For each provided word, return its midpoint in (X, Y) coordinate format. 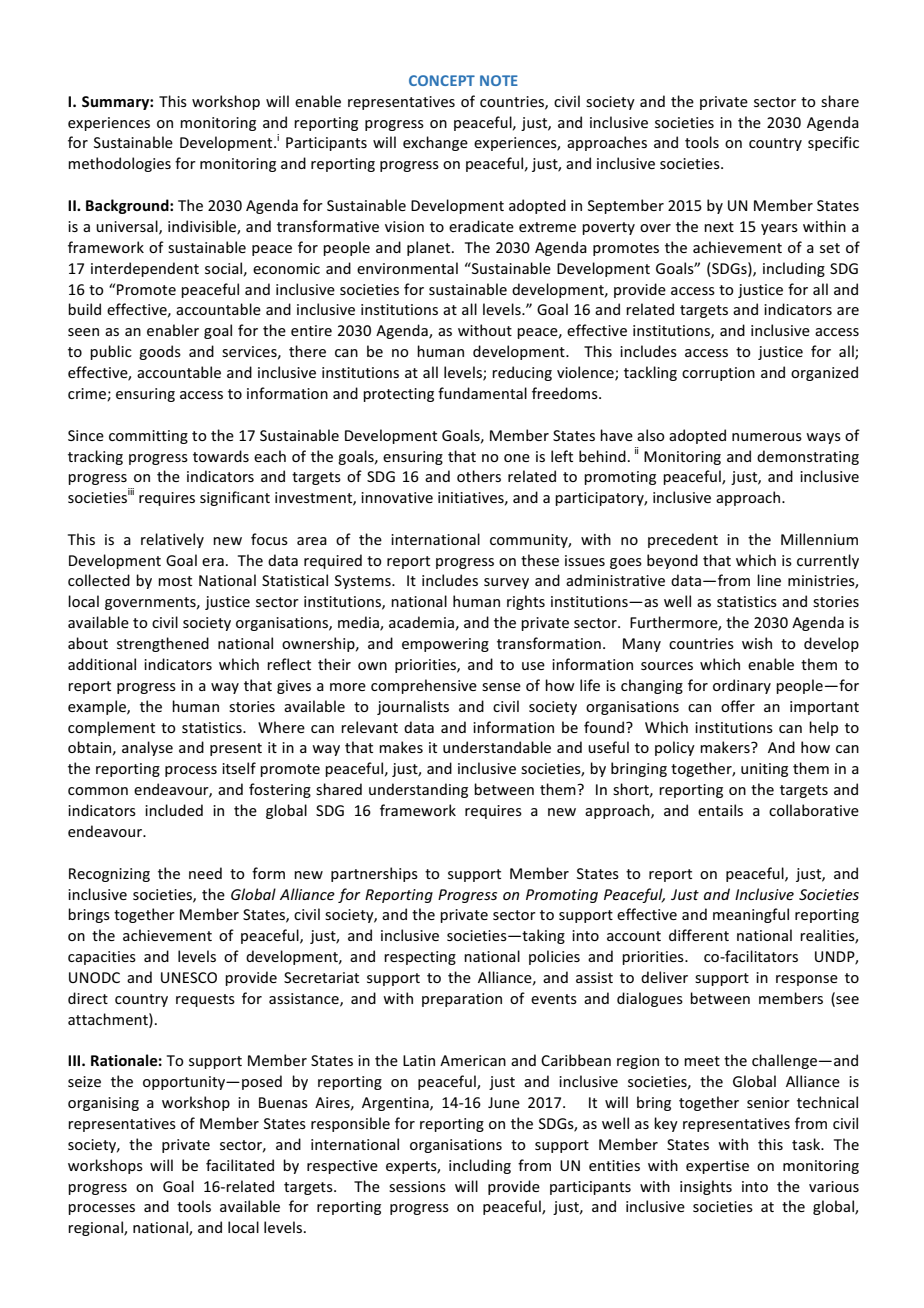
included (174, 810)
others (479, 476)
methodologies (119, 164)
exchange (435, 143)
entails (720, 810)
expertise (717, 1167)
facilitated (240, 1165)
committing (148, 437)
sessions (417, 1186)
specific (833, 143)
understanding (418, 790)
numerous (767, 437)
